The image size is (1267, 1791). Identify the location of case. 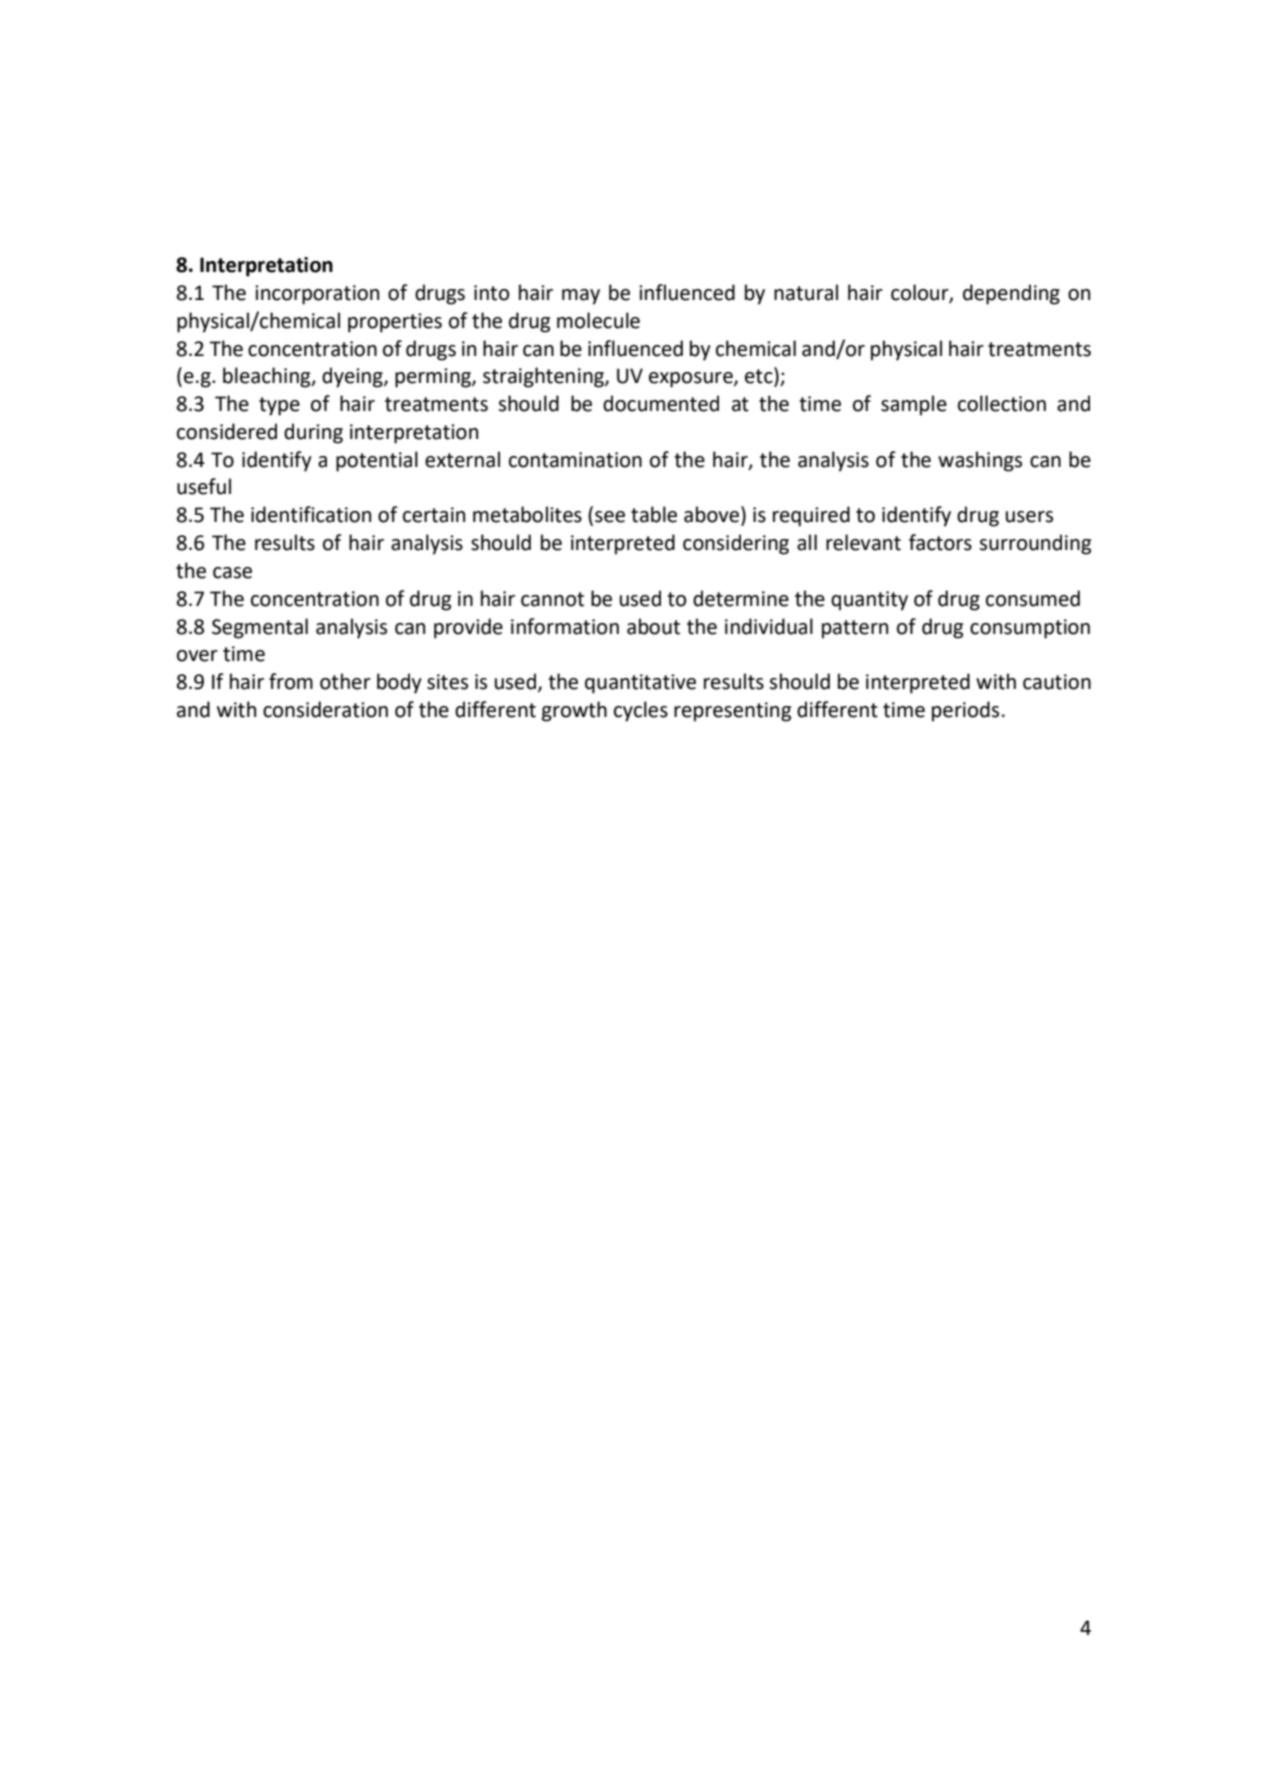
(232, 573).
